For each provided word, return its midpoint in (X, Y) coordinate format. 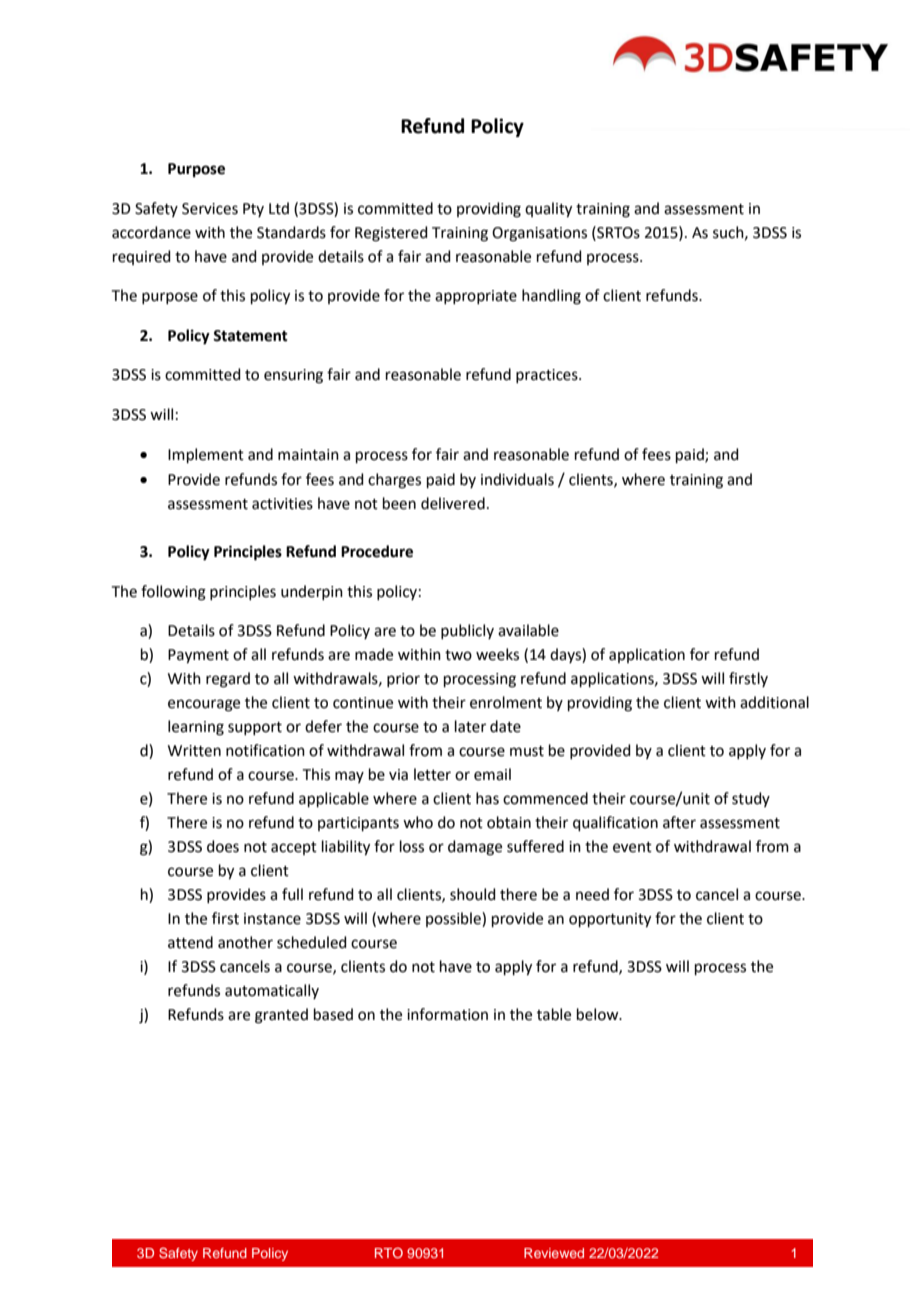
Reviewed (554, 1253)
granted (281, 1016)
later (470, 726)
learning (196, 728)
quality (548, 210)
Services (210, 209)
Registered (391, 234)
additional (774, 702)
